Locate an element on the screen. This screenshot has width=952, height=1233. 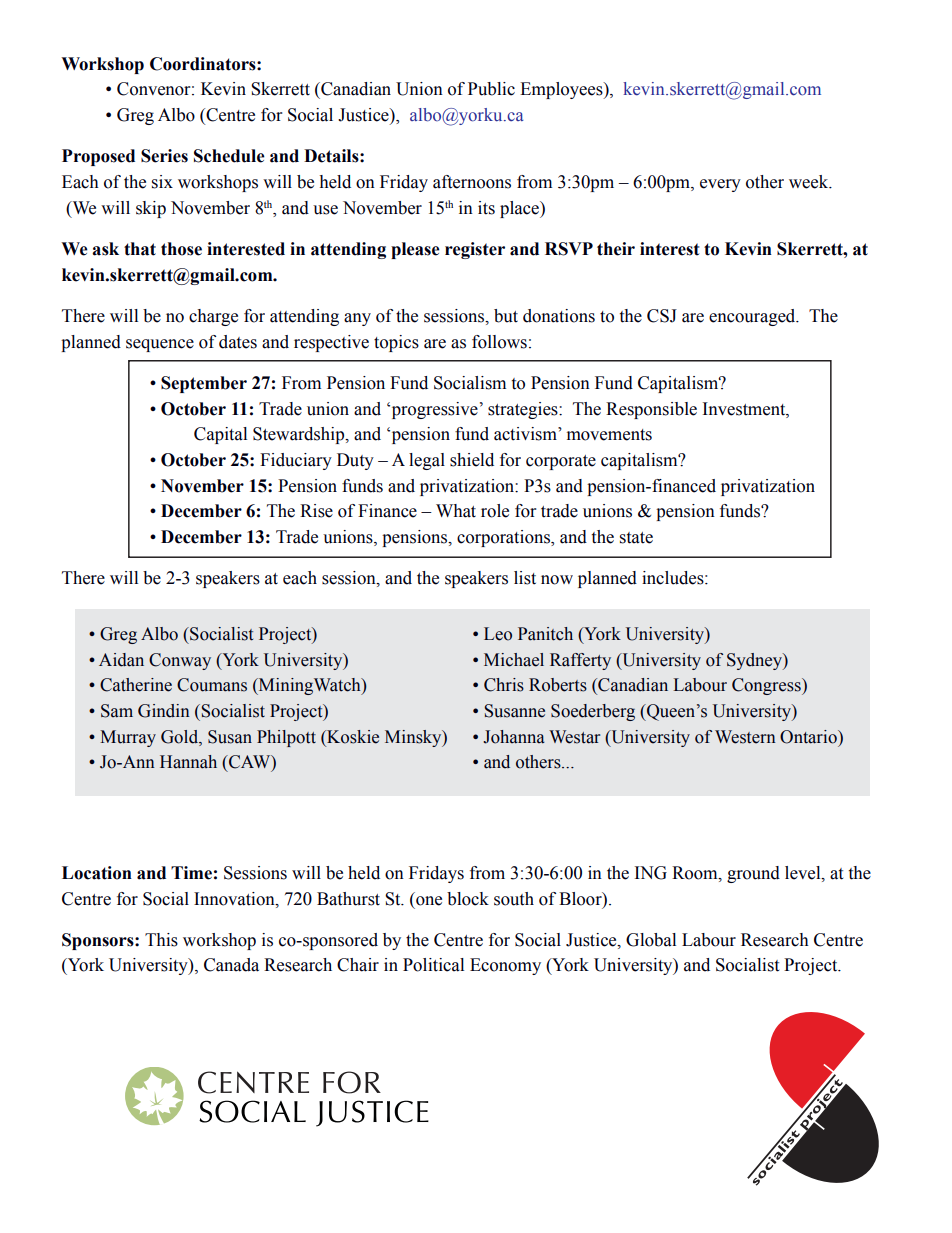
Rise is located at coordinates (316, 511).
